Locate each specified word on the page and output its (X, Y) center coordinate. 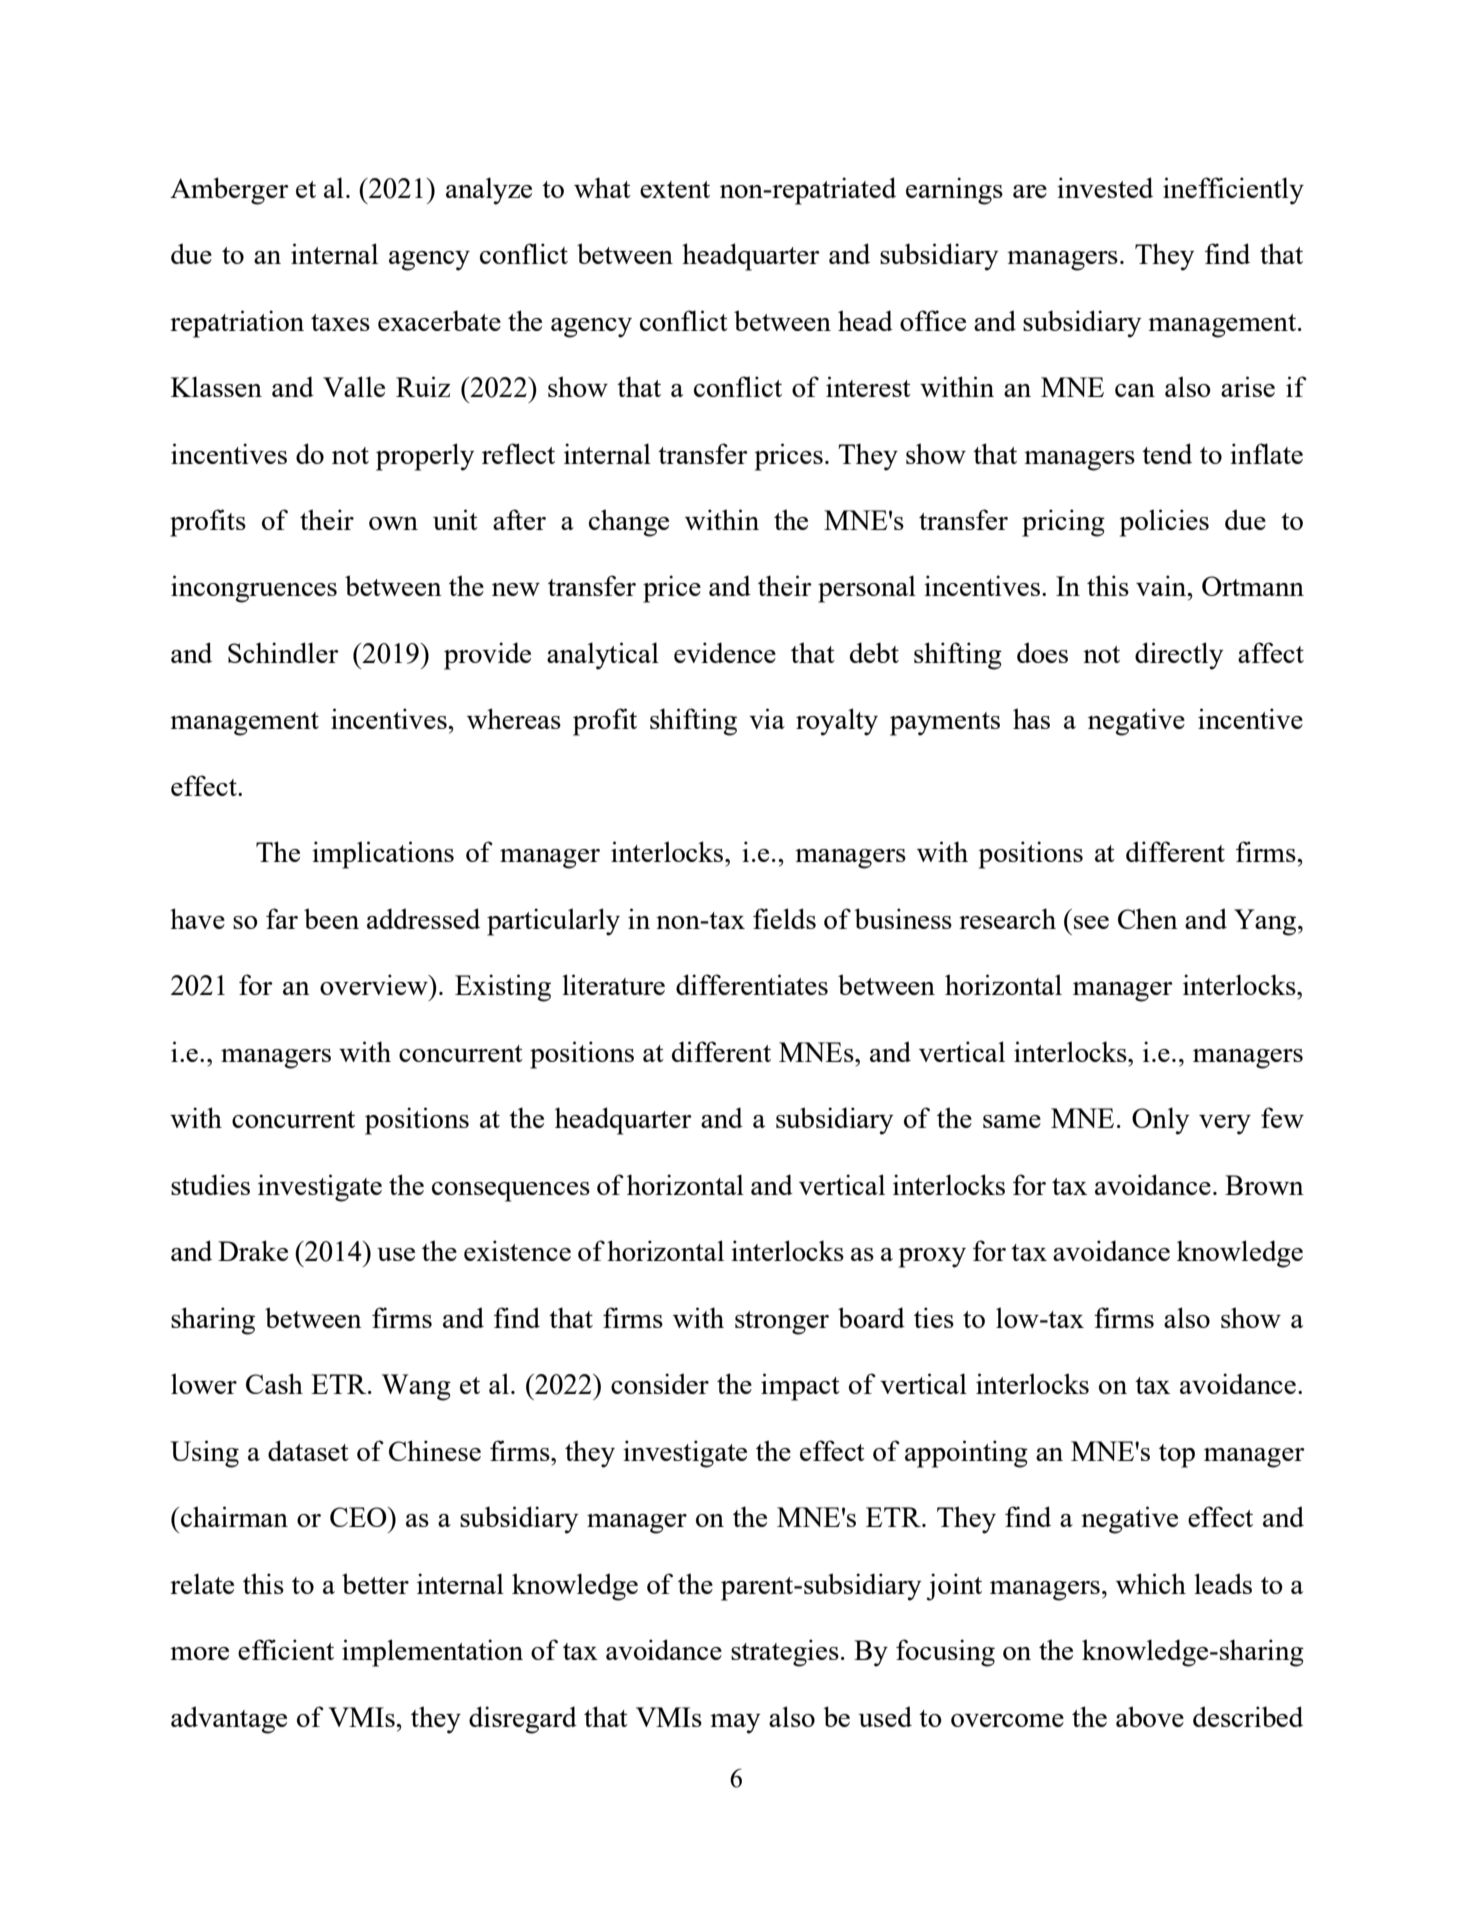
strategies (785, 1653)
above (1150, 1716)
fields (784, 918)
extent (675, 189)
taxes (340, 322)
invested (1105, 187)
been (331, 918)
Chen (1148, 918)
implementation (432, 1653)
